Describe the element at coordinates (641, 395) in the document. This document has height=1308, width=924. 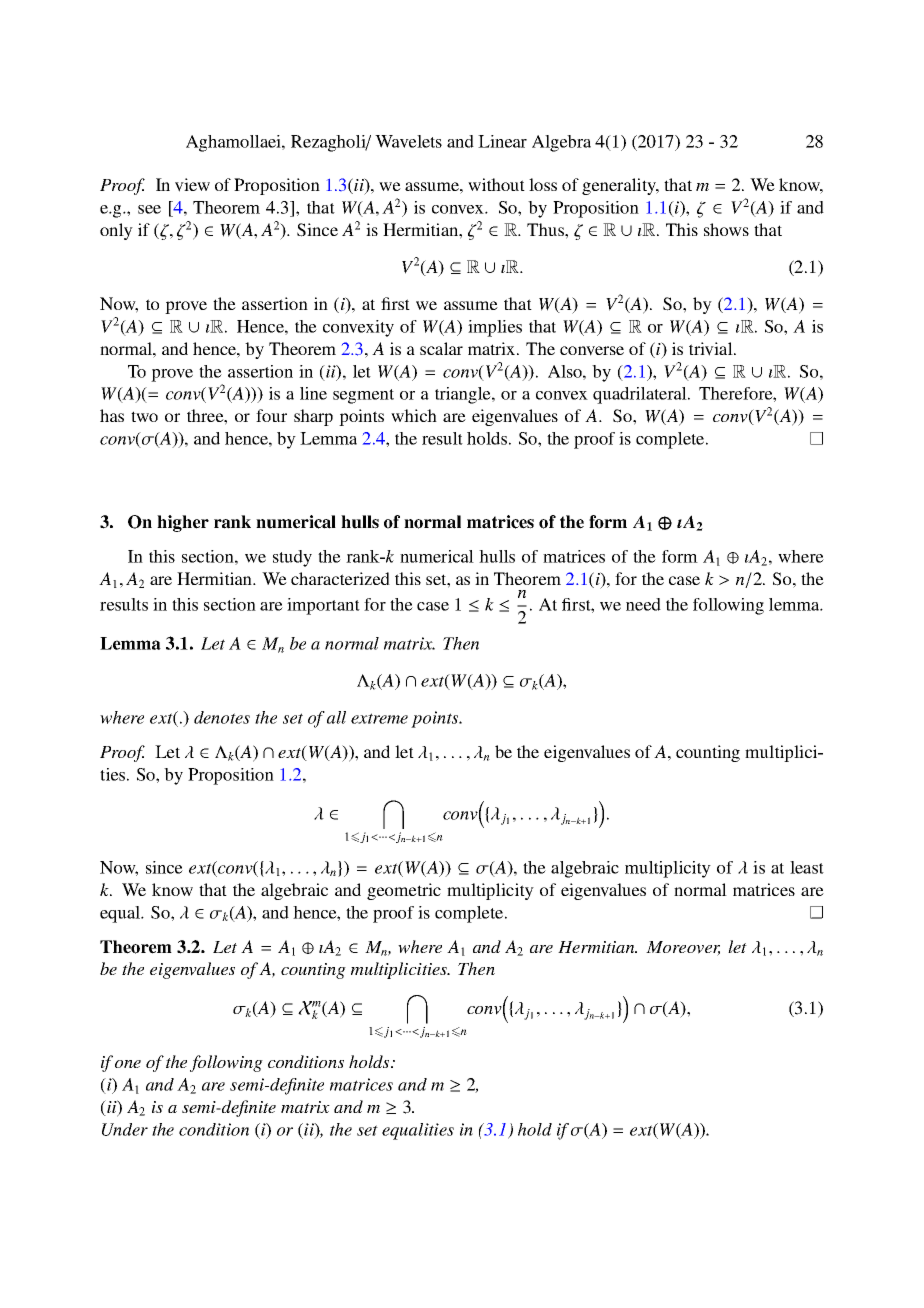
I see `quadrilateral` at that location.
